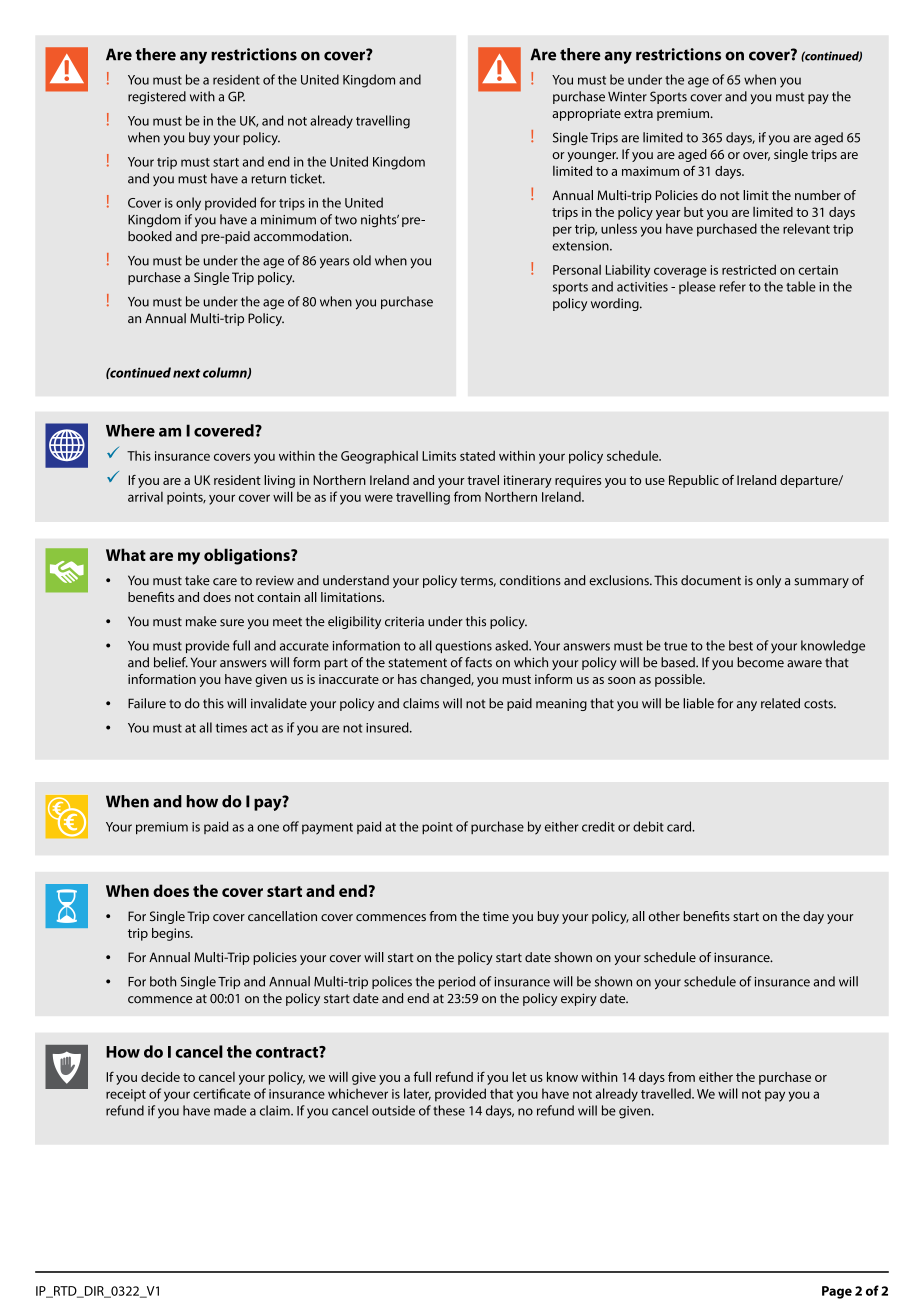 The height and width of the screenshot is (1308, 924). What do you see at coordinates (172, 934) in the screenshot?
I see `begins` at bounding box center [172, 934].
